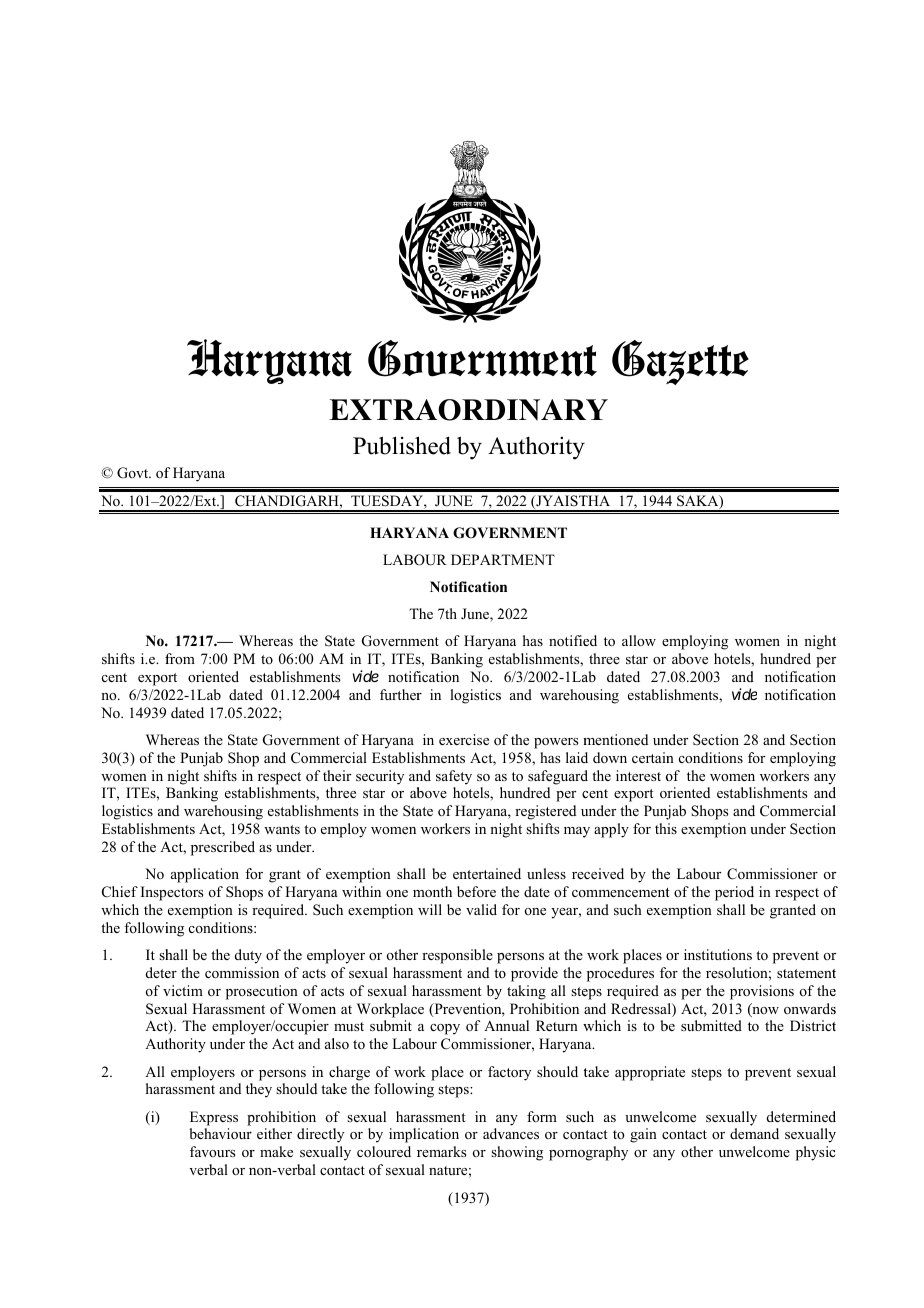  What do you see at coordinates (134, 473) in the screenshot?
I see `Govt` at bounding box center [134, 473].
